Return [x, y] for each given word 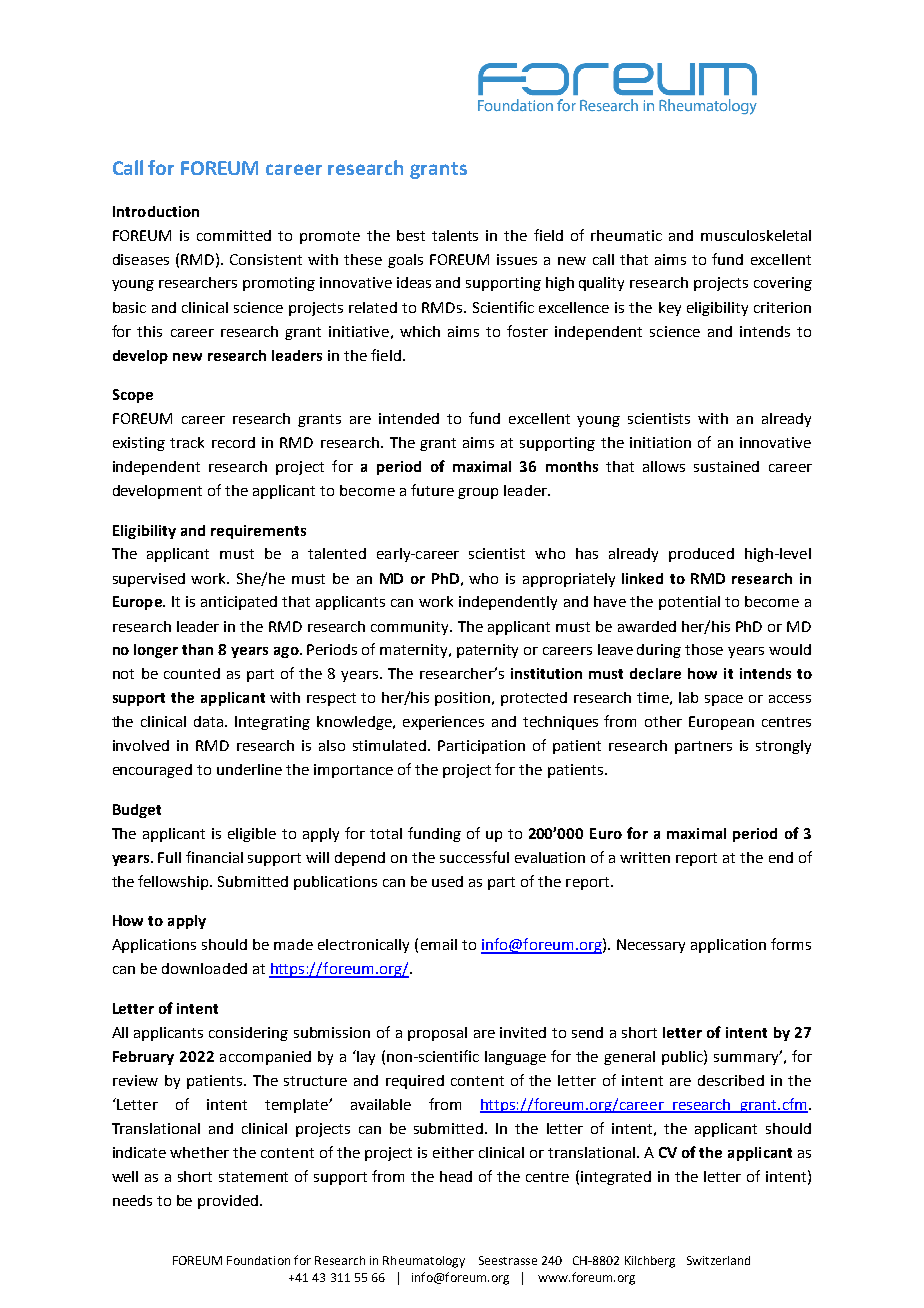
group [478, 493]
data [210, 721]
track [187, 442]
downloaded [204, 968]
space [724, 700]
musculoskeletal [756, 235]
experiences [443, 723]
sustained [726, 466]
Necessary [651, 946]
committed [234, 235]
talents [455, 235]
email [439, 944]
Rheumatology [424, 1262]
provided [228, 1202]
